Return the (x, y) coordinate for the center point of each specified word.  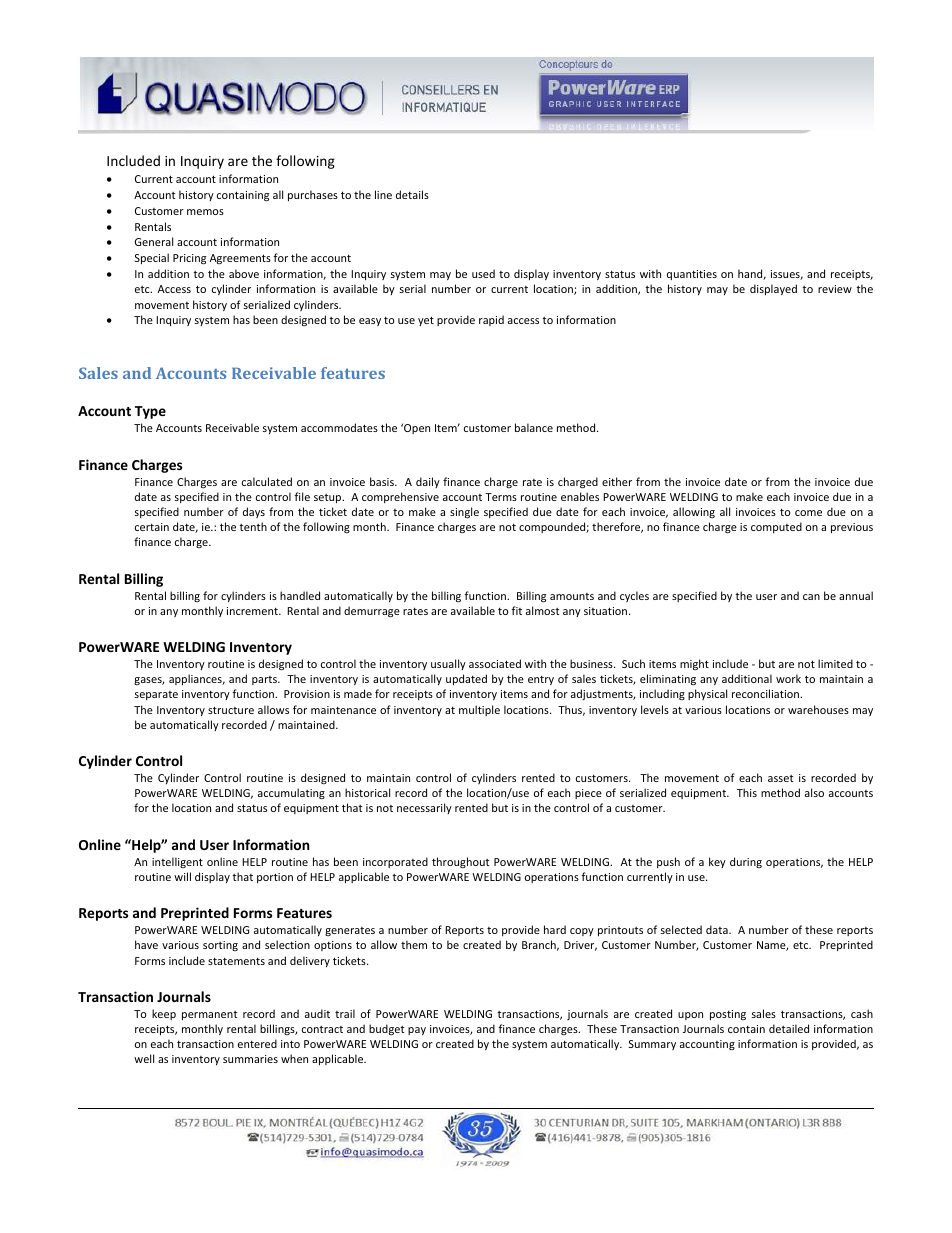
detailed (789, 1028)
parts (265, 680)
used (483, 273)
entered (257, 1043)
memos (205, 212)
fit (516, 610)
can (811, 597)
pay (417, 1031)
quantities (692, 275)
